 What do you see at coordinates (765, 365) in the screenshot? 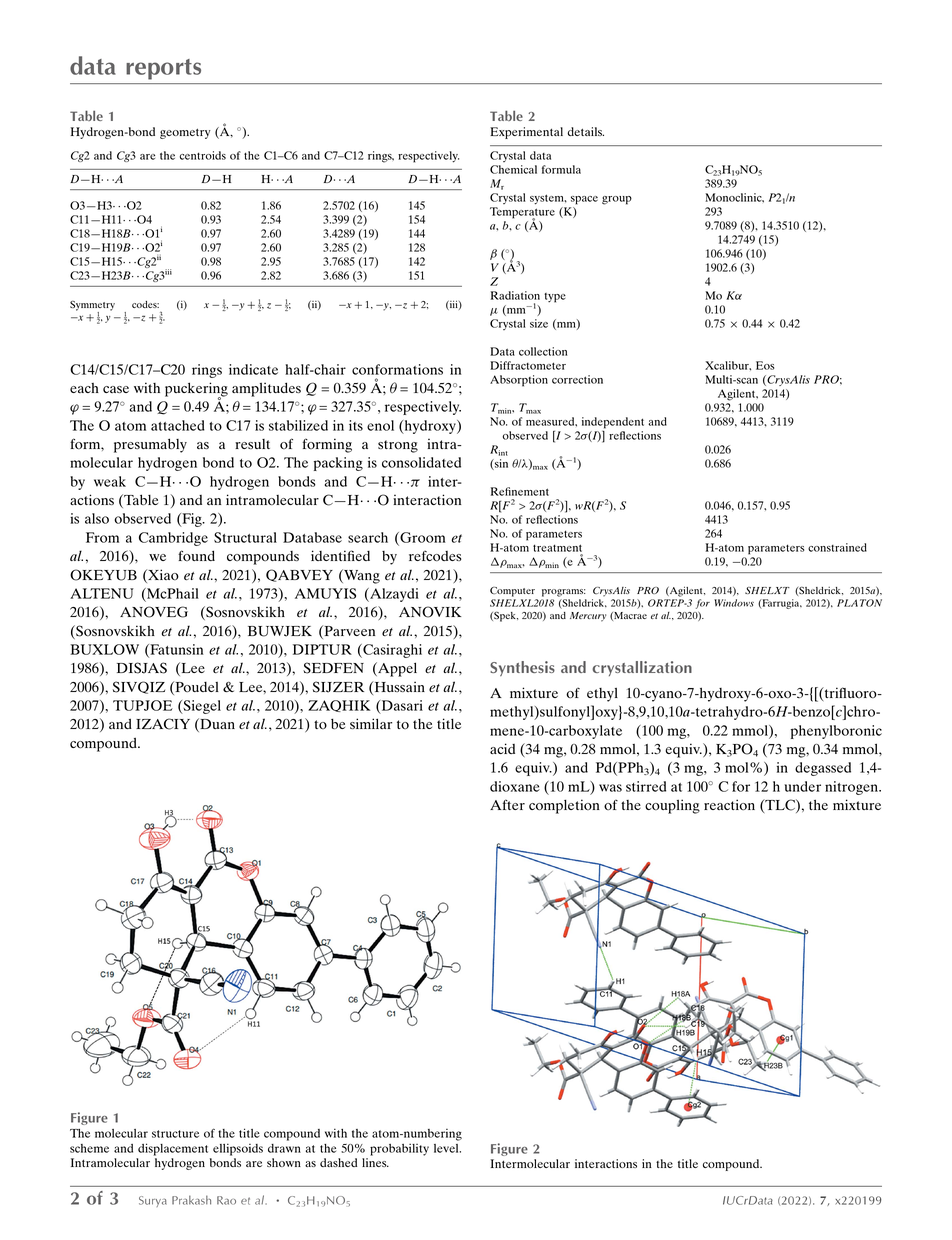
I see `Eos` at bounding box center [765, 365].
